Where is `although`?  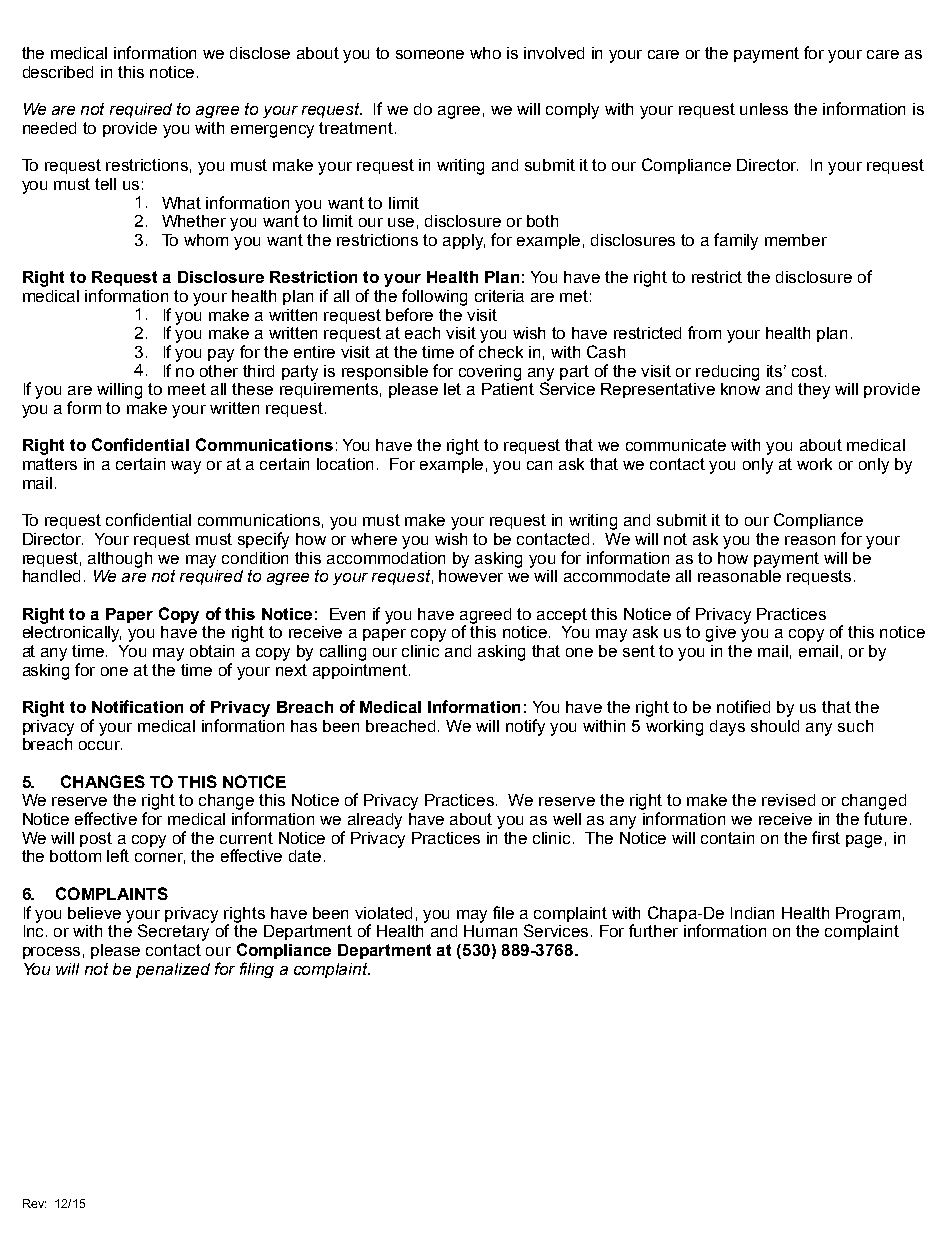 although is located at coordinates (120, 560).
